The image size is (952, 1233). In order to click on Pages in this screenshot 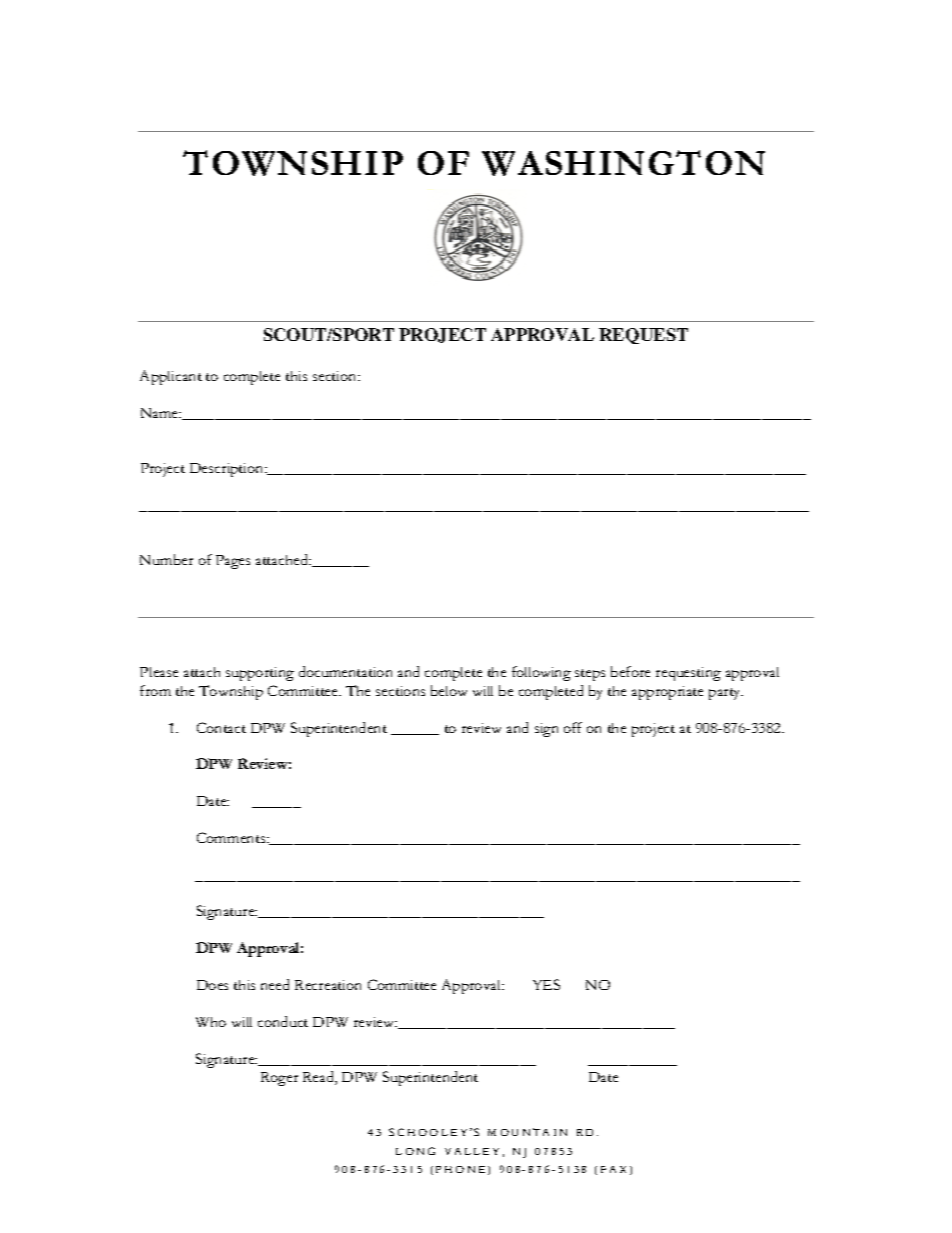, I will do `click(233, 562)`.
